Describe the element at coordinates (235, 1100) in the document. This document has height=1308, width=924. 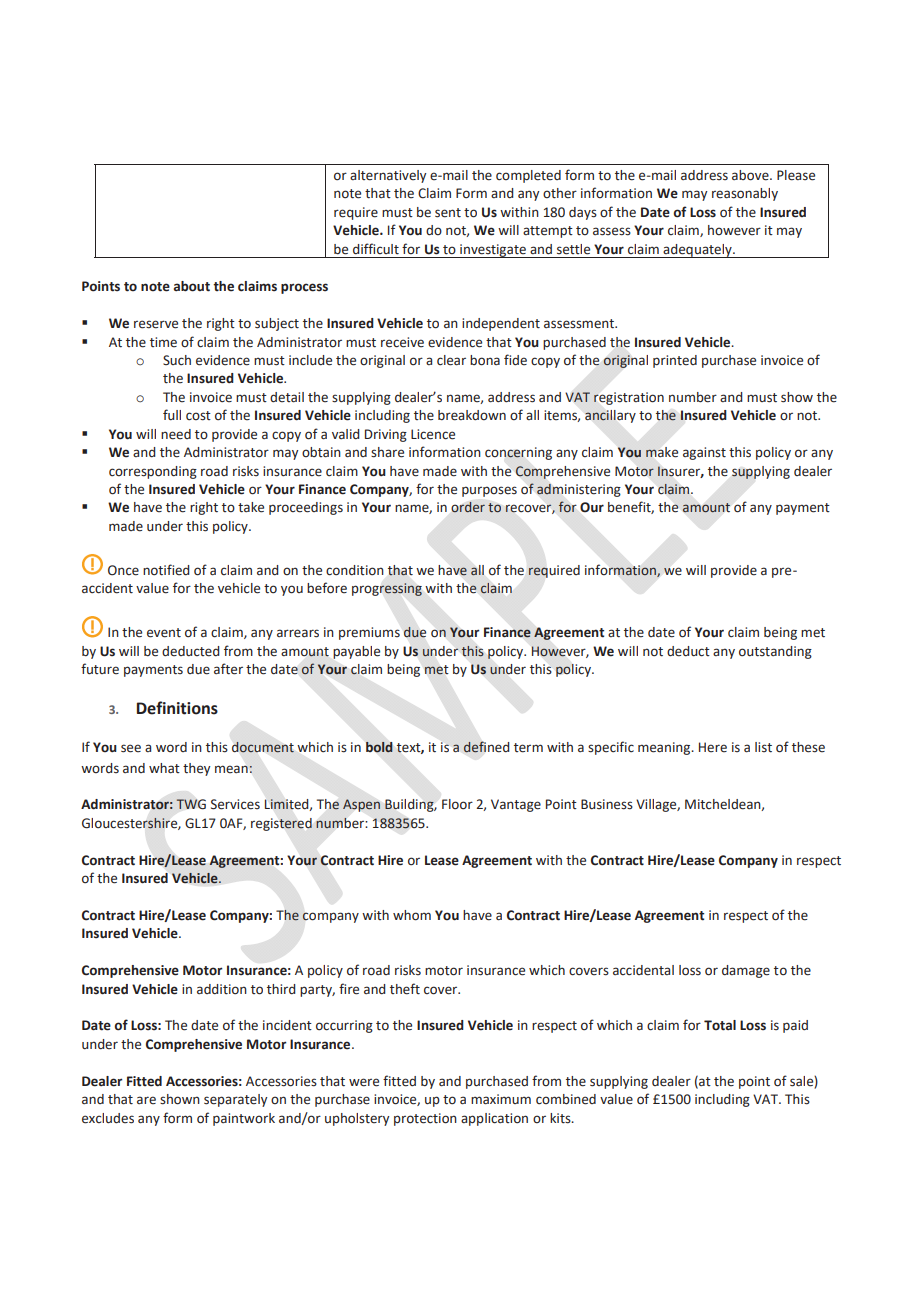
I see `separately` at that location.
